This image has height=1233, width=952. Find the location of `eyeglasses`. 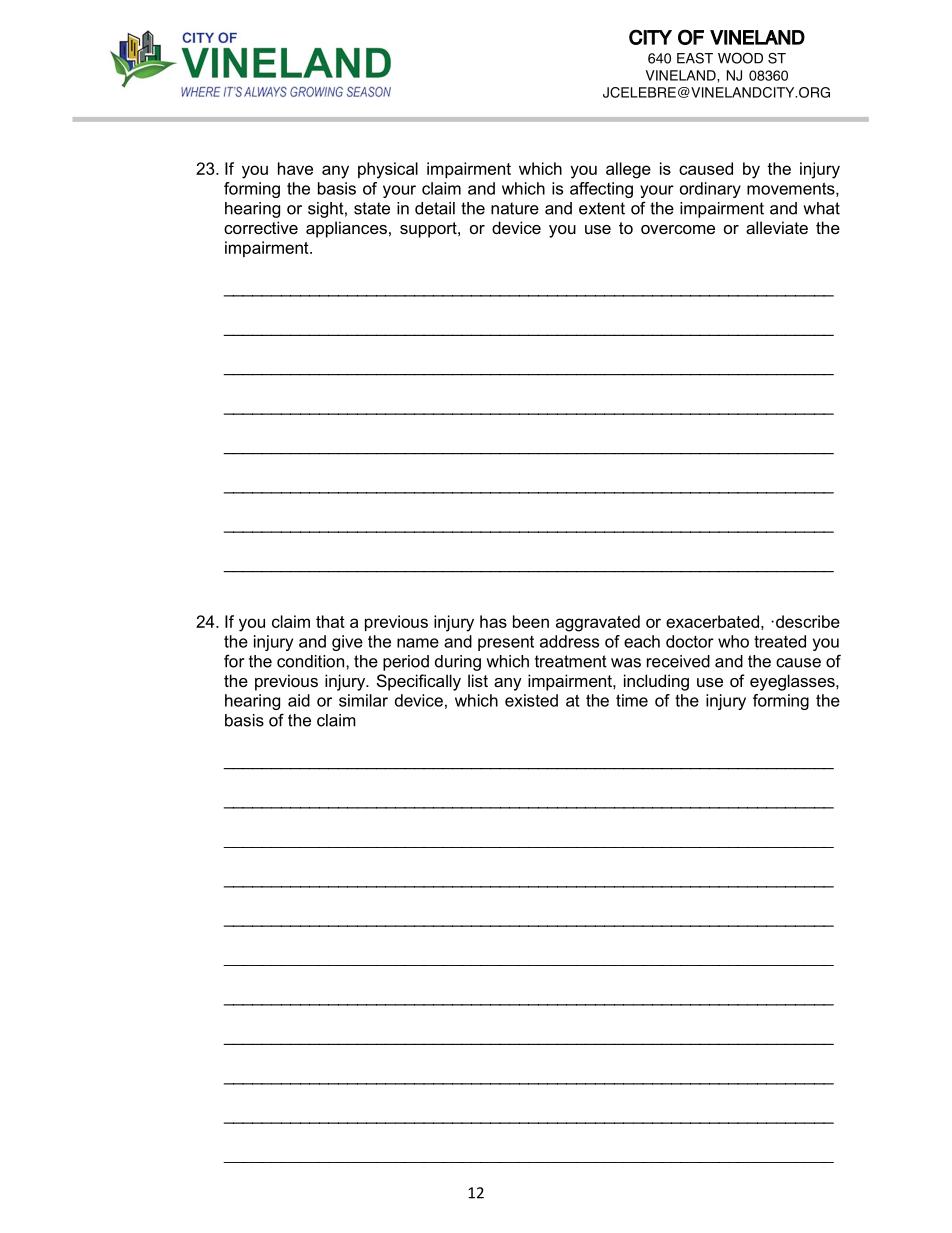

eyeglasses is located at coordinates (793, 682).
